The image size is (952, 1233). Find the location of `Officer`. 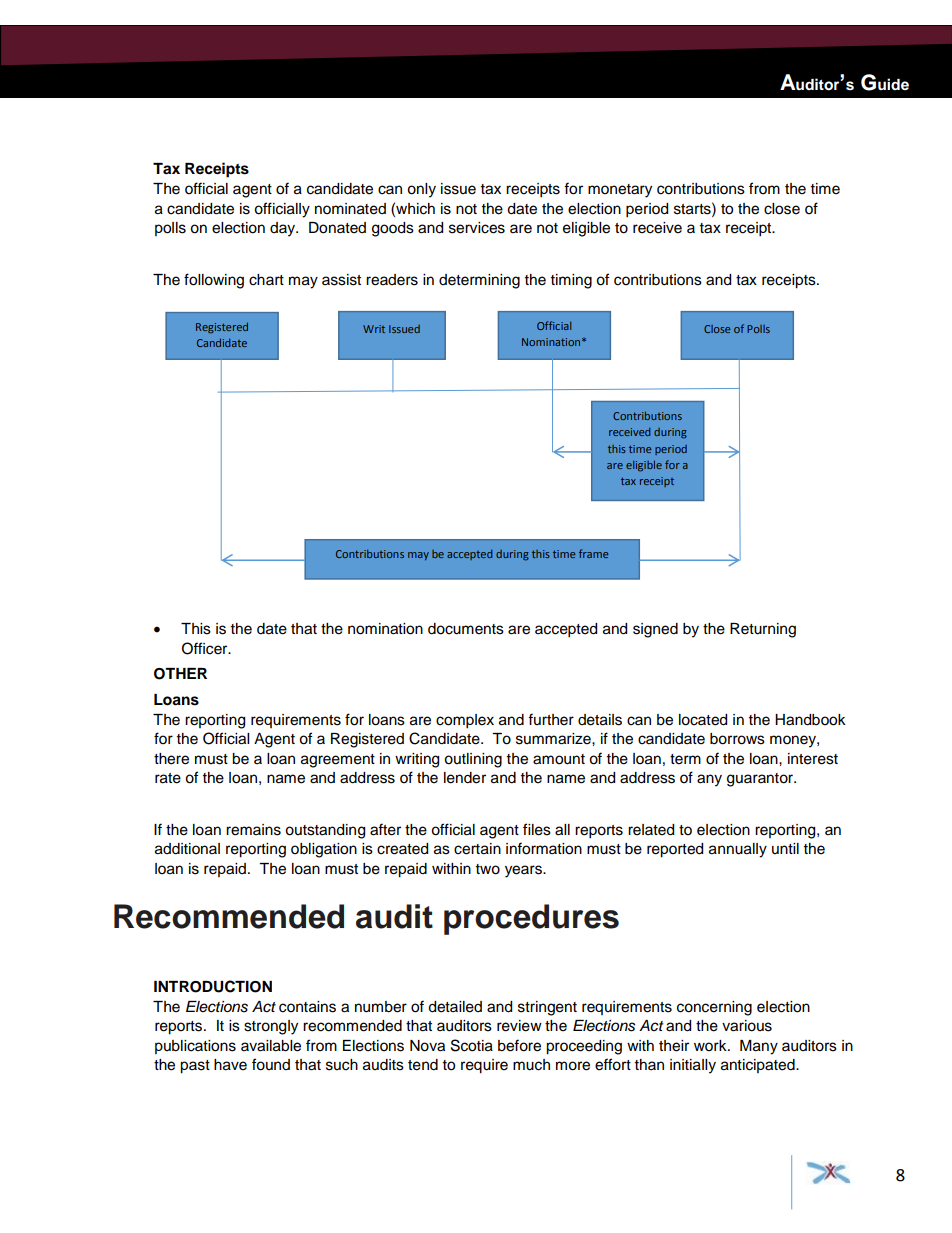

Officer is located at coordinates (206, 648).
